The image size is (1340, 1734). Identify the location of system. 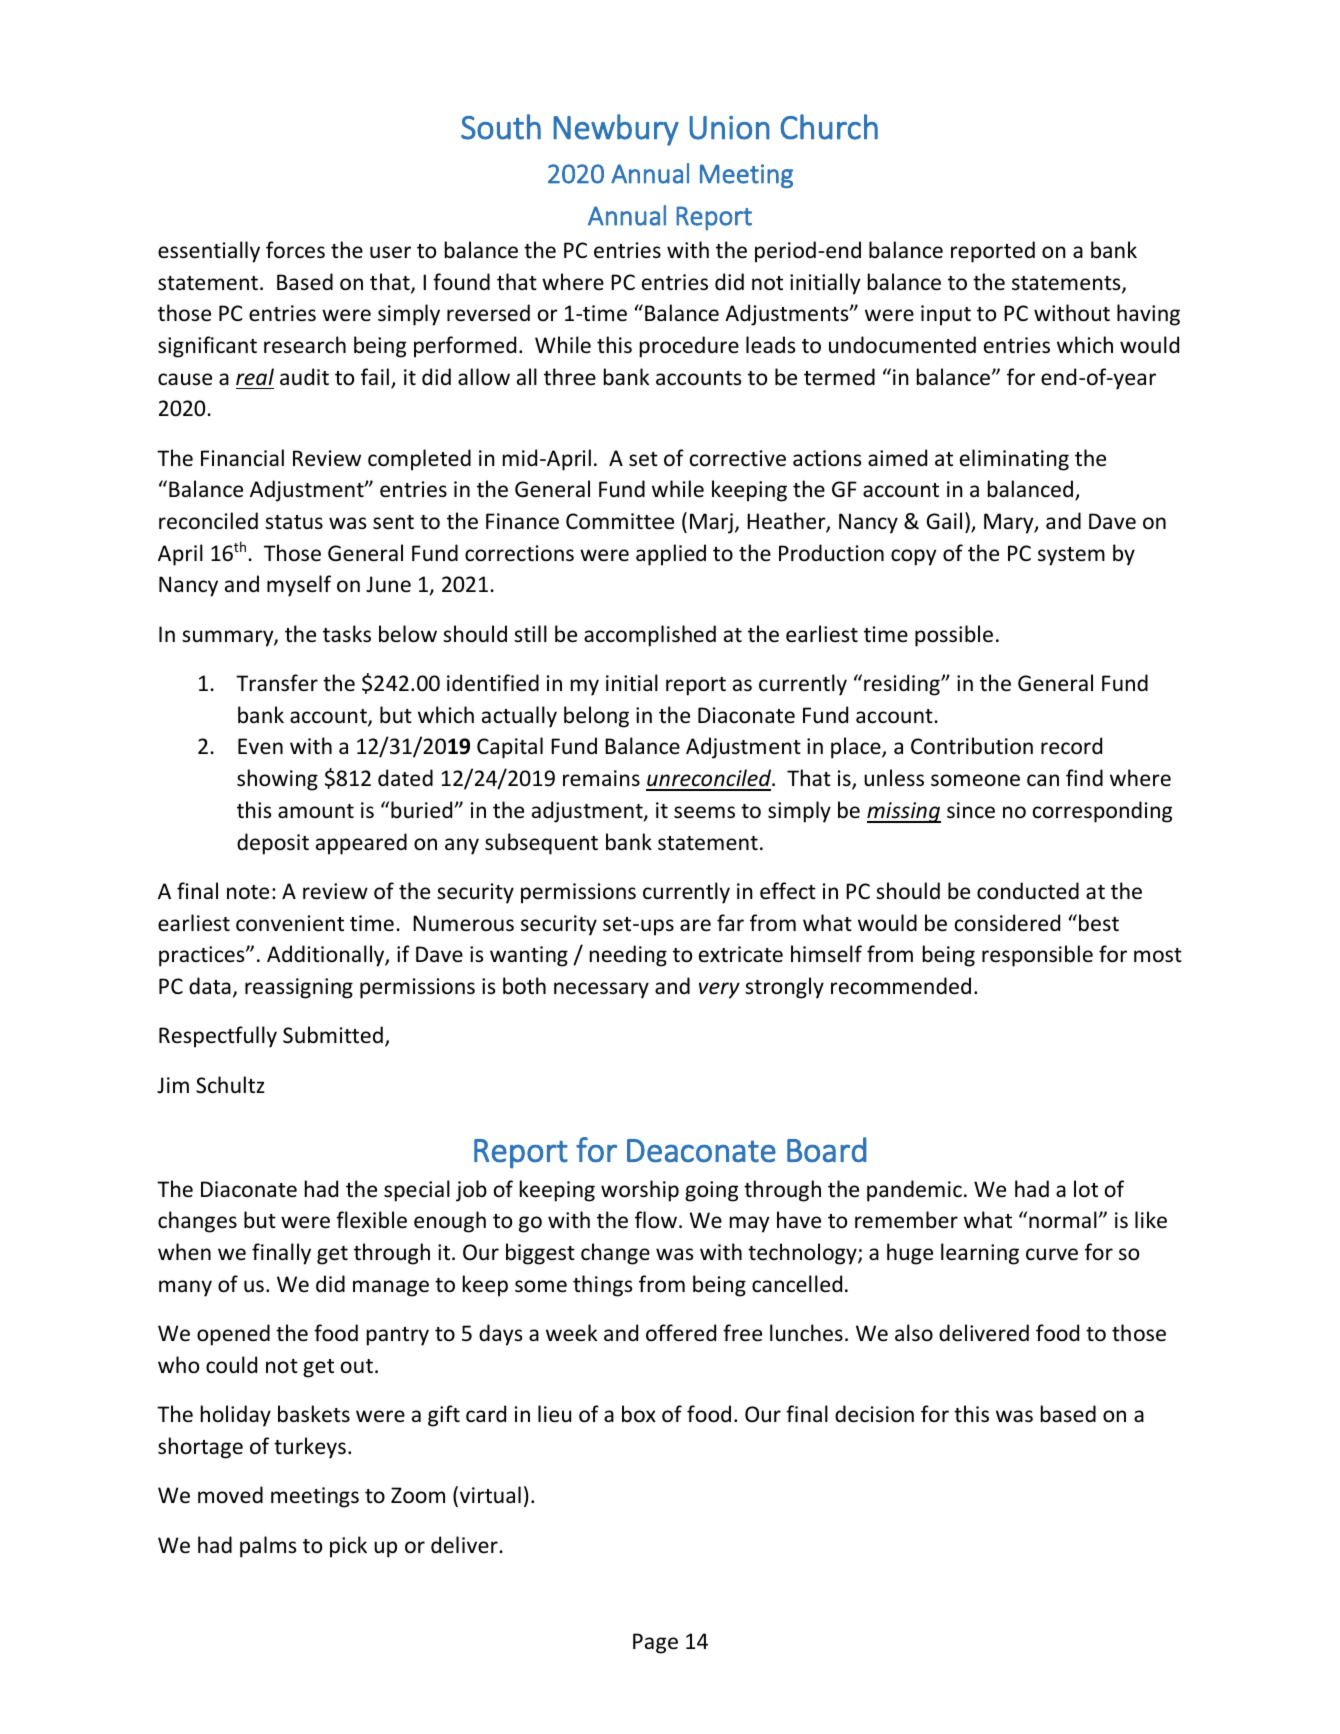
(1071, 556).
